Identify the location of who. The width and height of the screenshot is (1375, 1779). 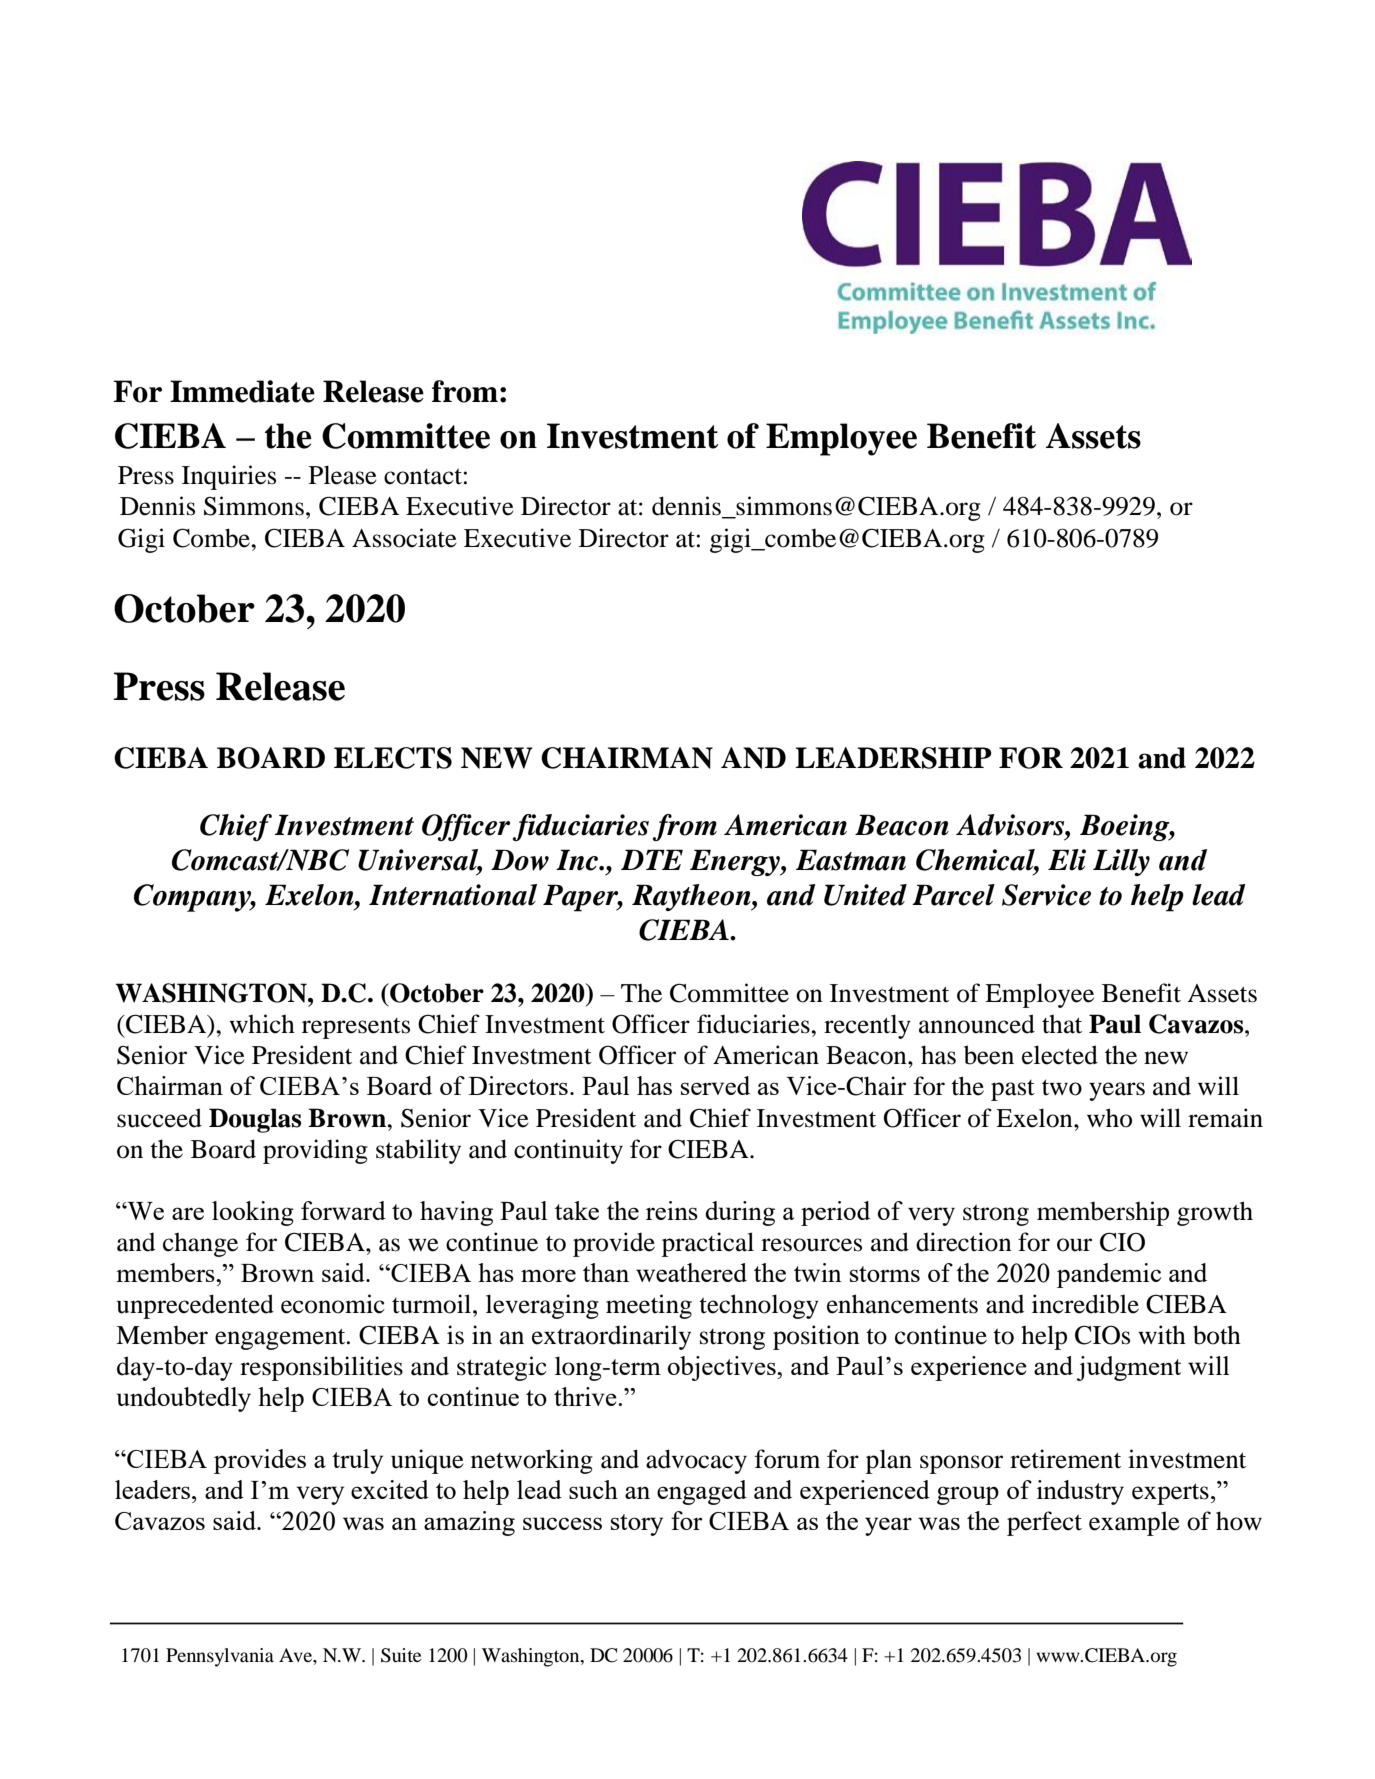
(1109, 1118).
